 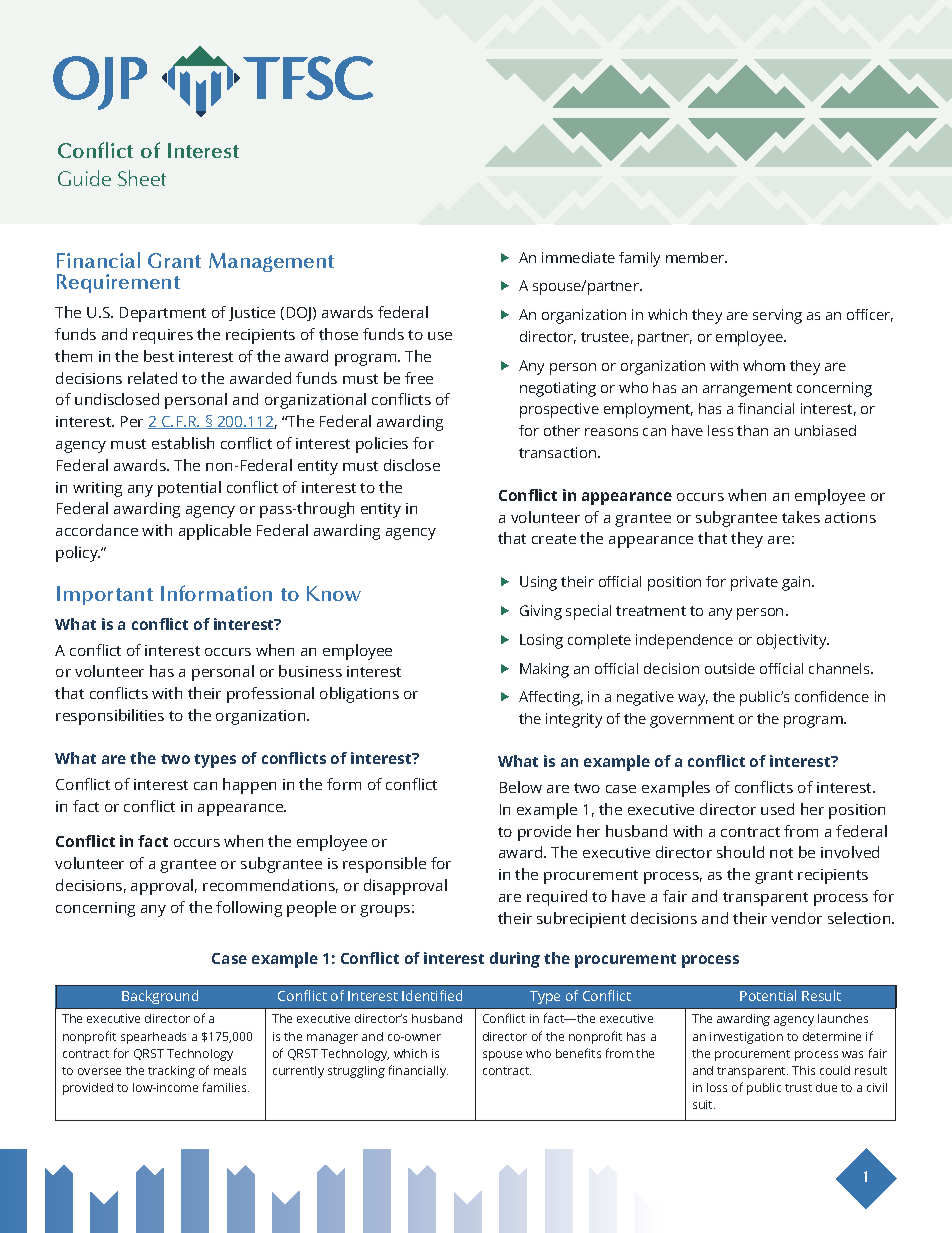 What do you see at coordinates (183, 443) in the document?
I see `establish` at bounding box center [183, 443].
